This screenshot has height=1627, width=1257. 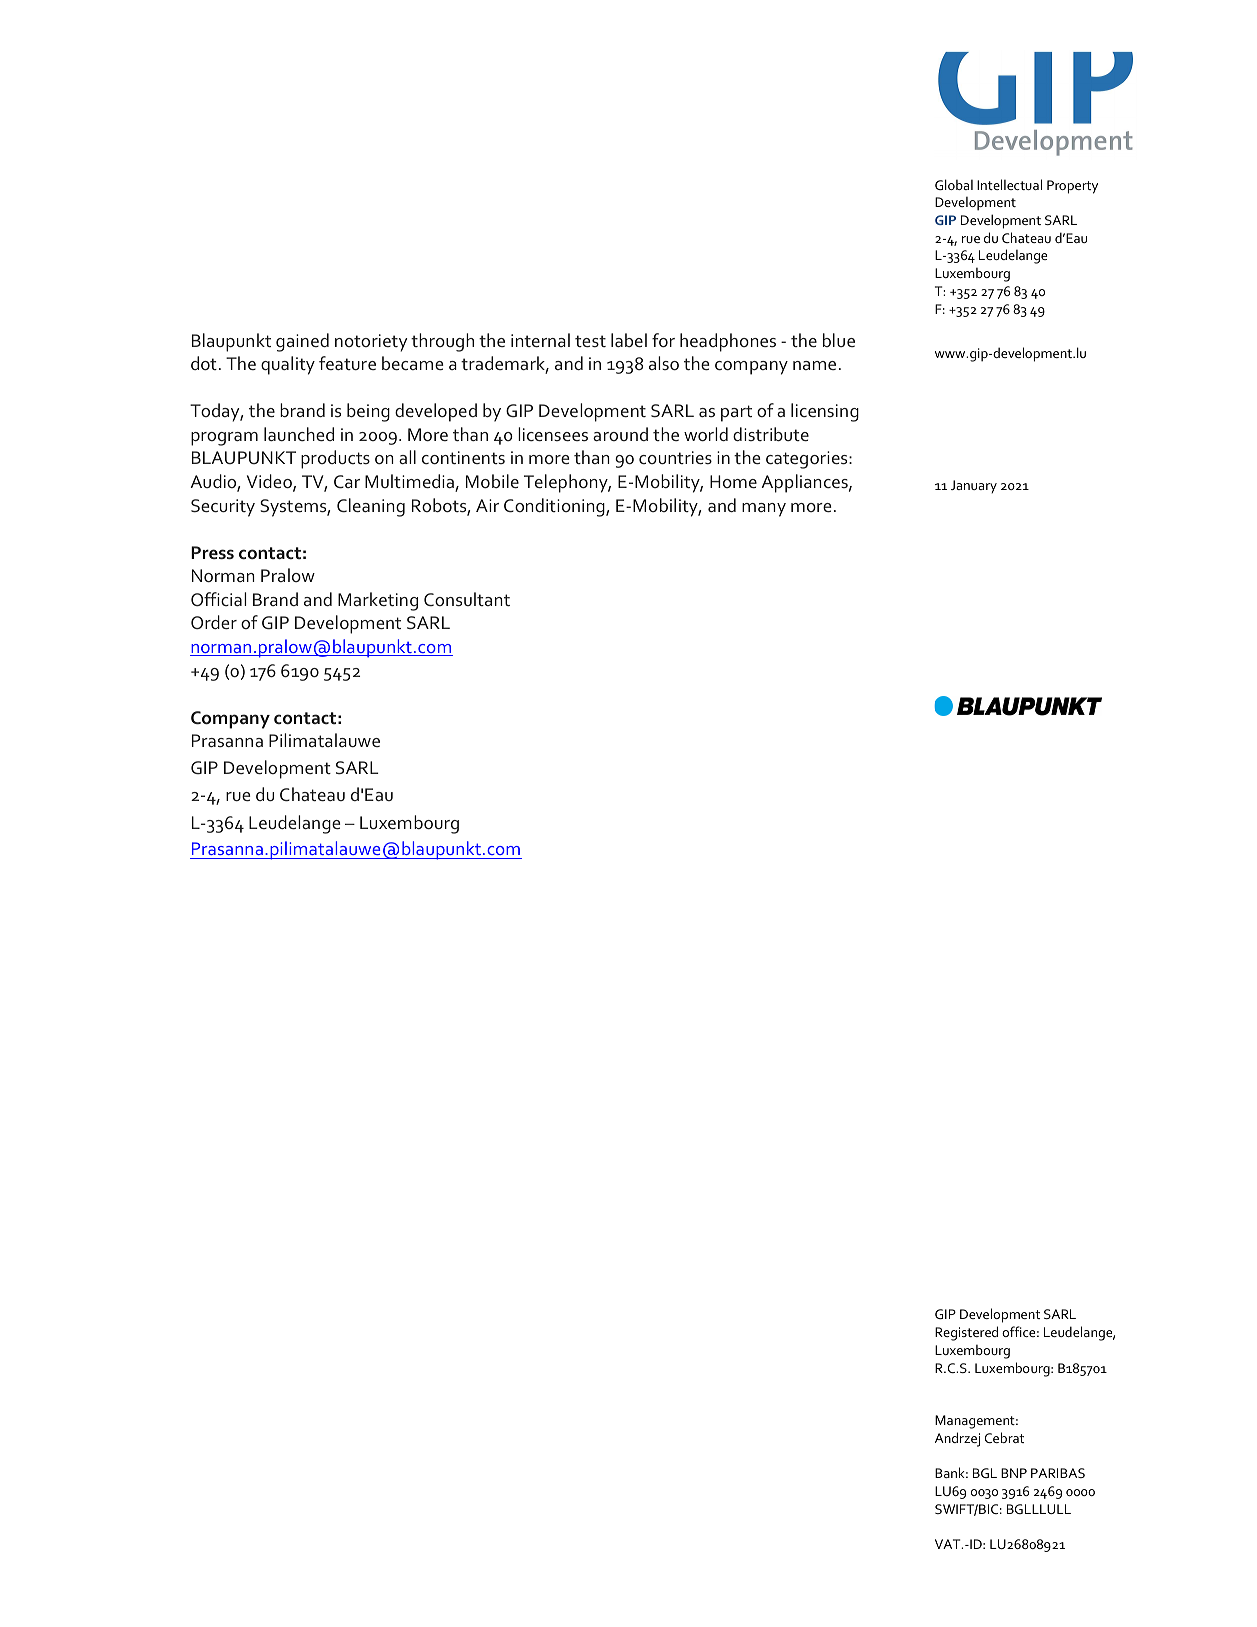 What do you see at coordinates (974, 486) in the screenshot?
I see `January` at bounding box center [974, 486].
